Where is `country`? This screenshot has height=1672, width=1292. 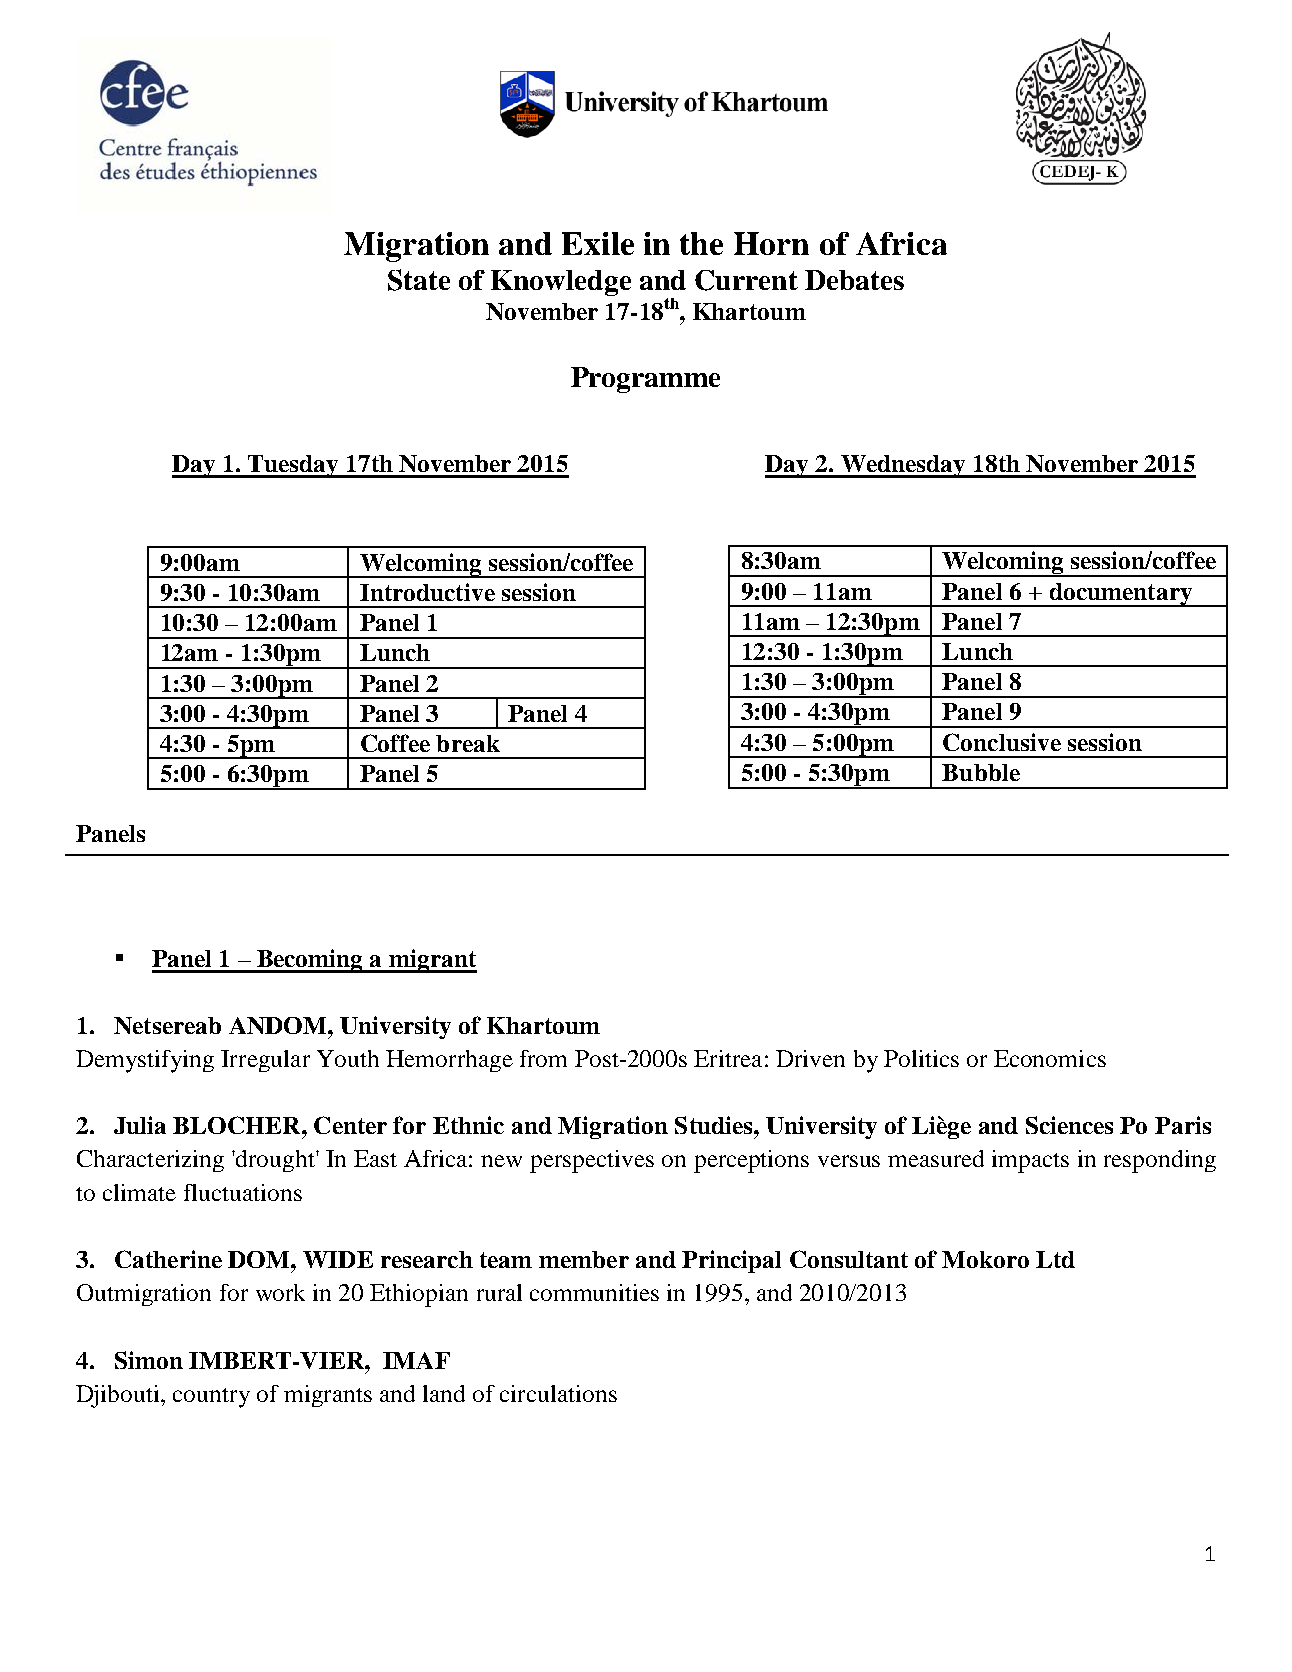 country is located at coordinates (211, 1398).
